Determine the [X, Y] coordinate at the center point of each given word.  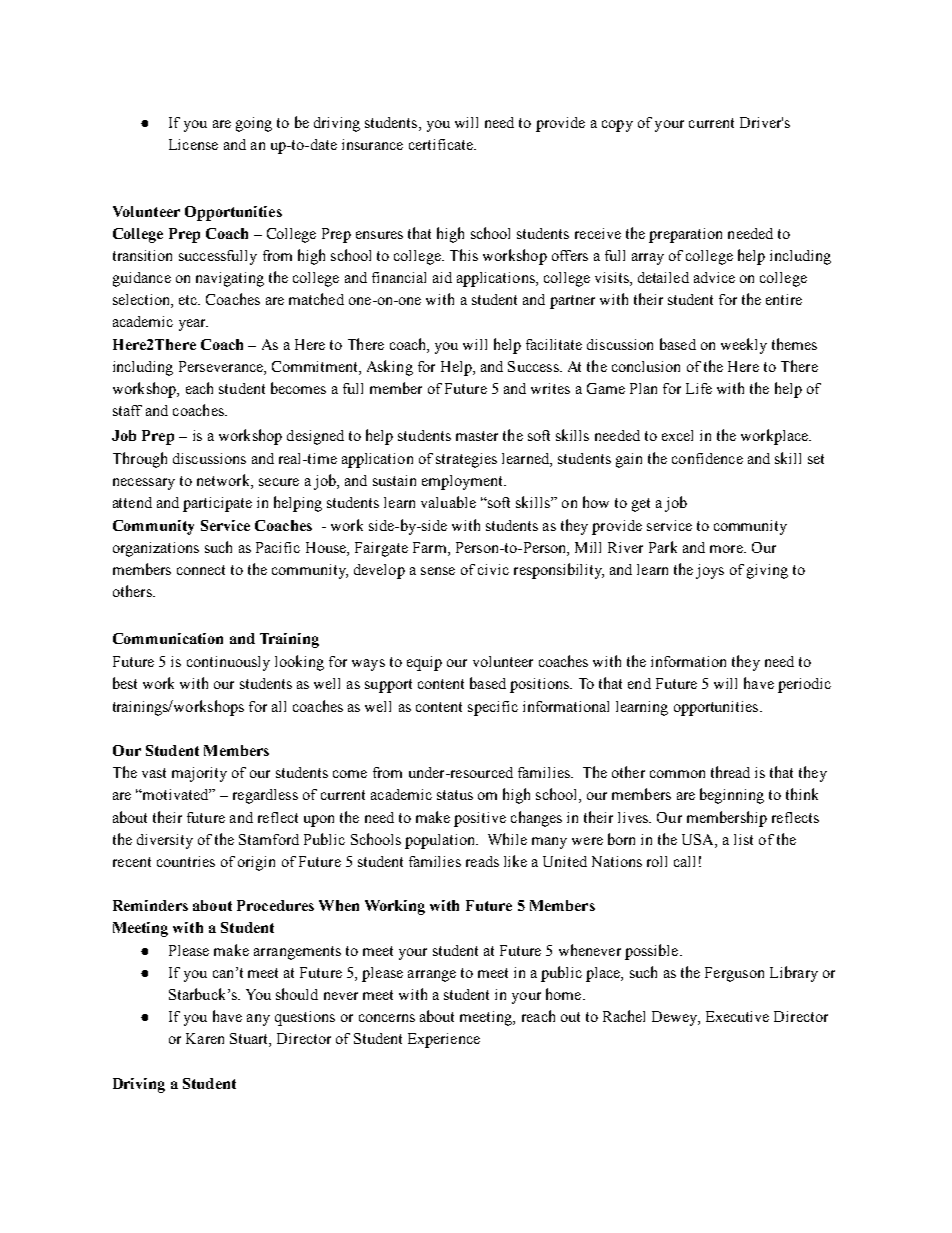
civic [493, 569]
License [193, 144]
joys [710, 571]
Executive [737, 1016]
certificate [442, 144]
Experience [444, 1040]
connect [201, 570]
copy [617, 126]
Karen [205, 1038]
